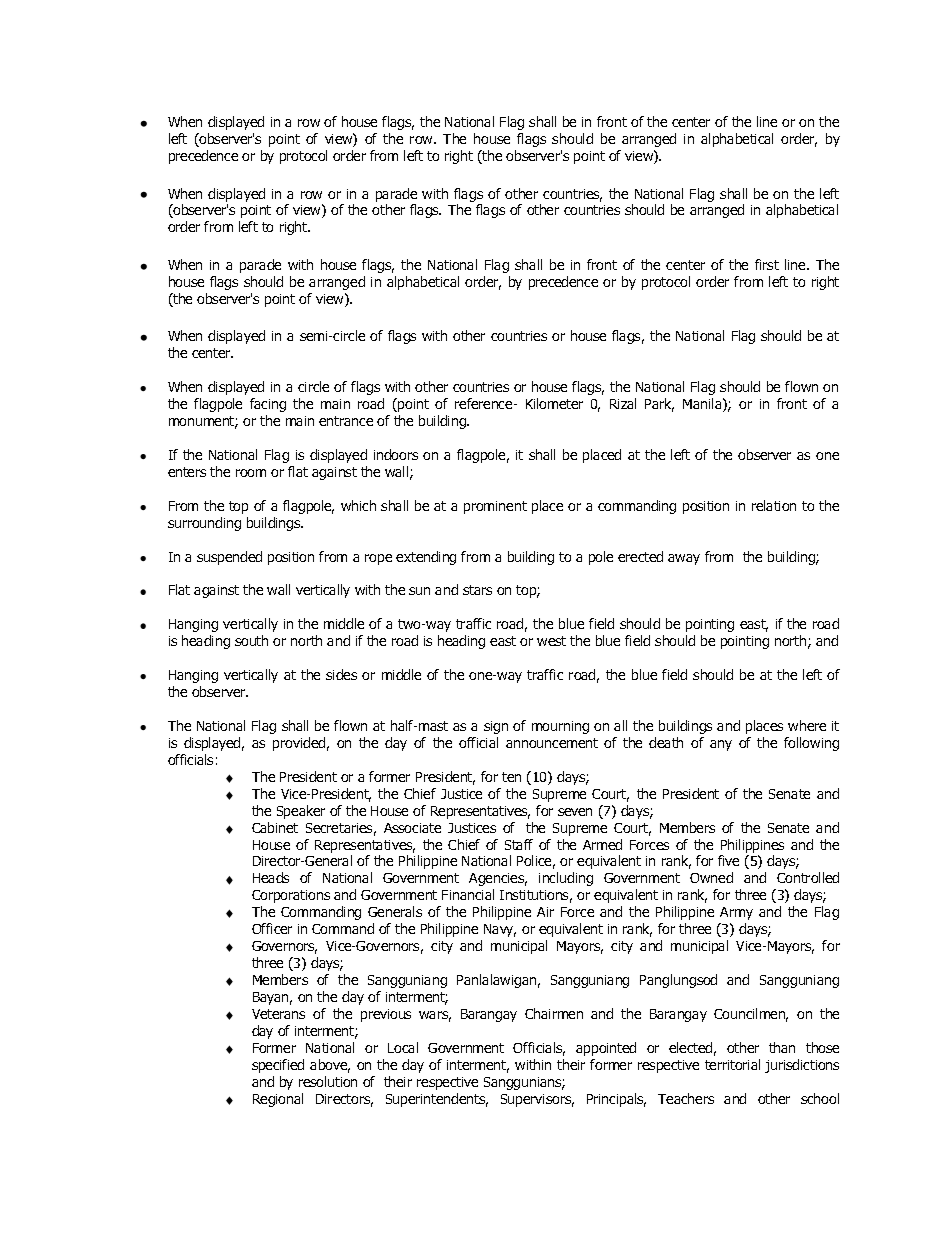 The image size is (952, 1233). What do you see at coordinates (774, 505) in the screenshot?
I see `relation` at bounding box center [774, 505].
